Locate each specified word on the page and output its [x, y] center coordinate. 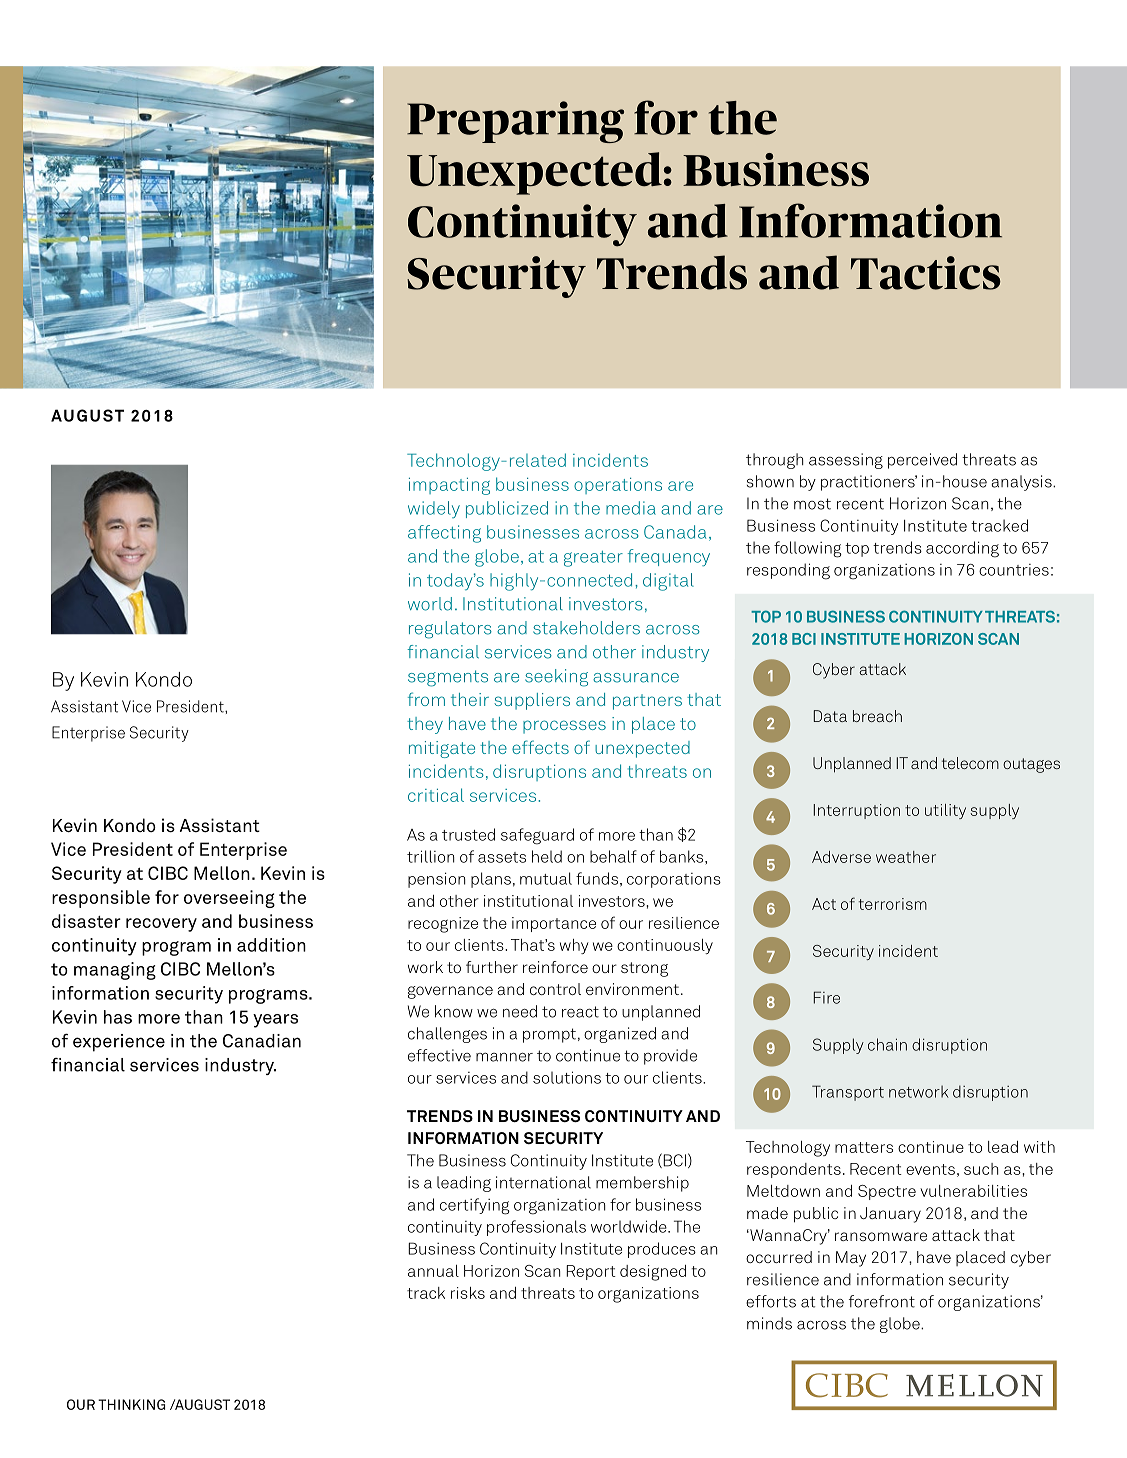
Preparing [515, 122]
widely [434, 509]
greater [593, 559]
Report [591, 1272]
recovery [161, 925]
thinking [131, 1404]
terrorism [893, 904]
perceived [922, 461]
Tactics [926, 273]
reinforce [555, 967]
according [962, 549]
